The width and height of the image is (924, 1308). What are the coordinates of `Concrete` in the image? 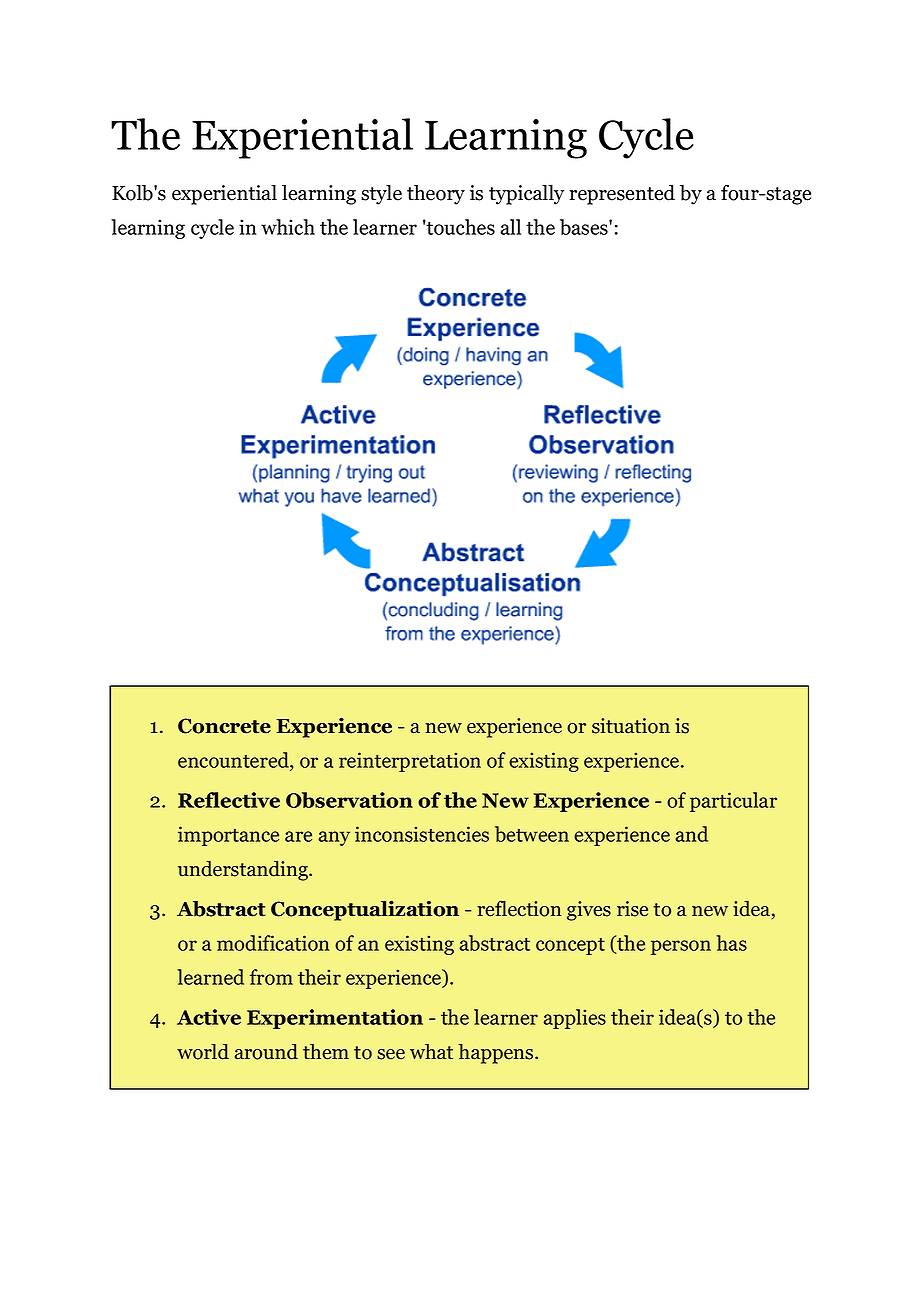 It's located at (224, 726).
